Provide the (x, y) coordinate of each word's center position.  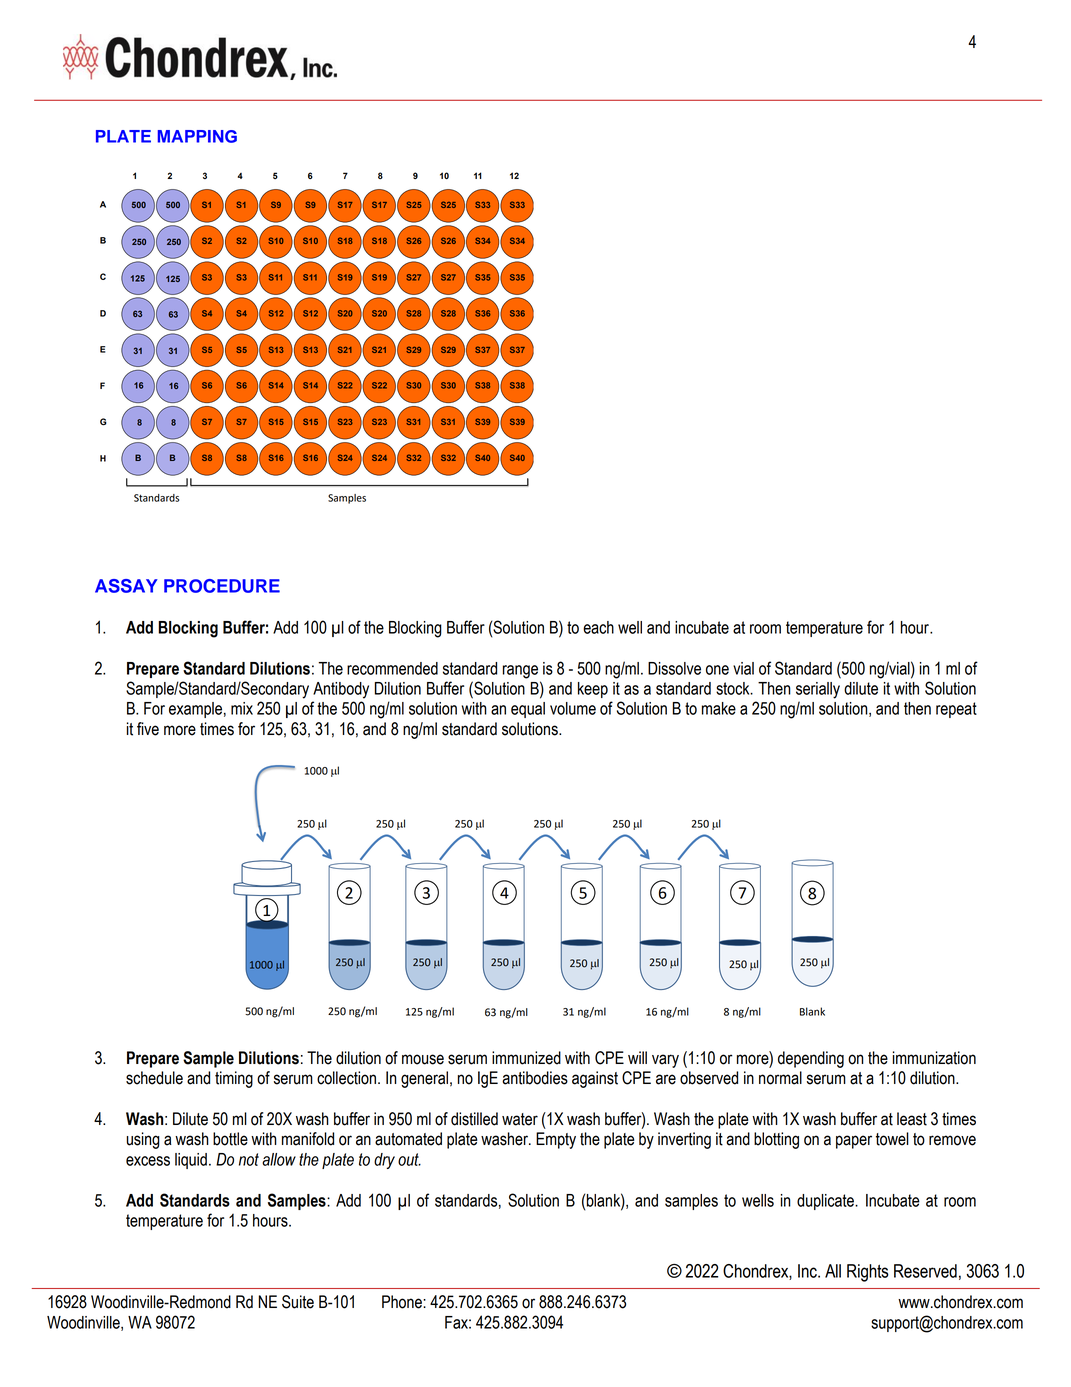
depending (811, 1059)
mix (242, 708)
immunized (526, 1058)
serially (818, 690)
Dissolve (674, 668)
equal (528, 710)
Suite (298, 1302)
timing (234, 1079)
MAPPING (197, 136)
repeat (956, 710)
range (520, 672)
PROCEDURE (222, 586)
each (598, 627)
